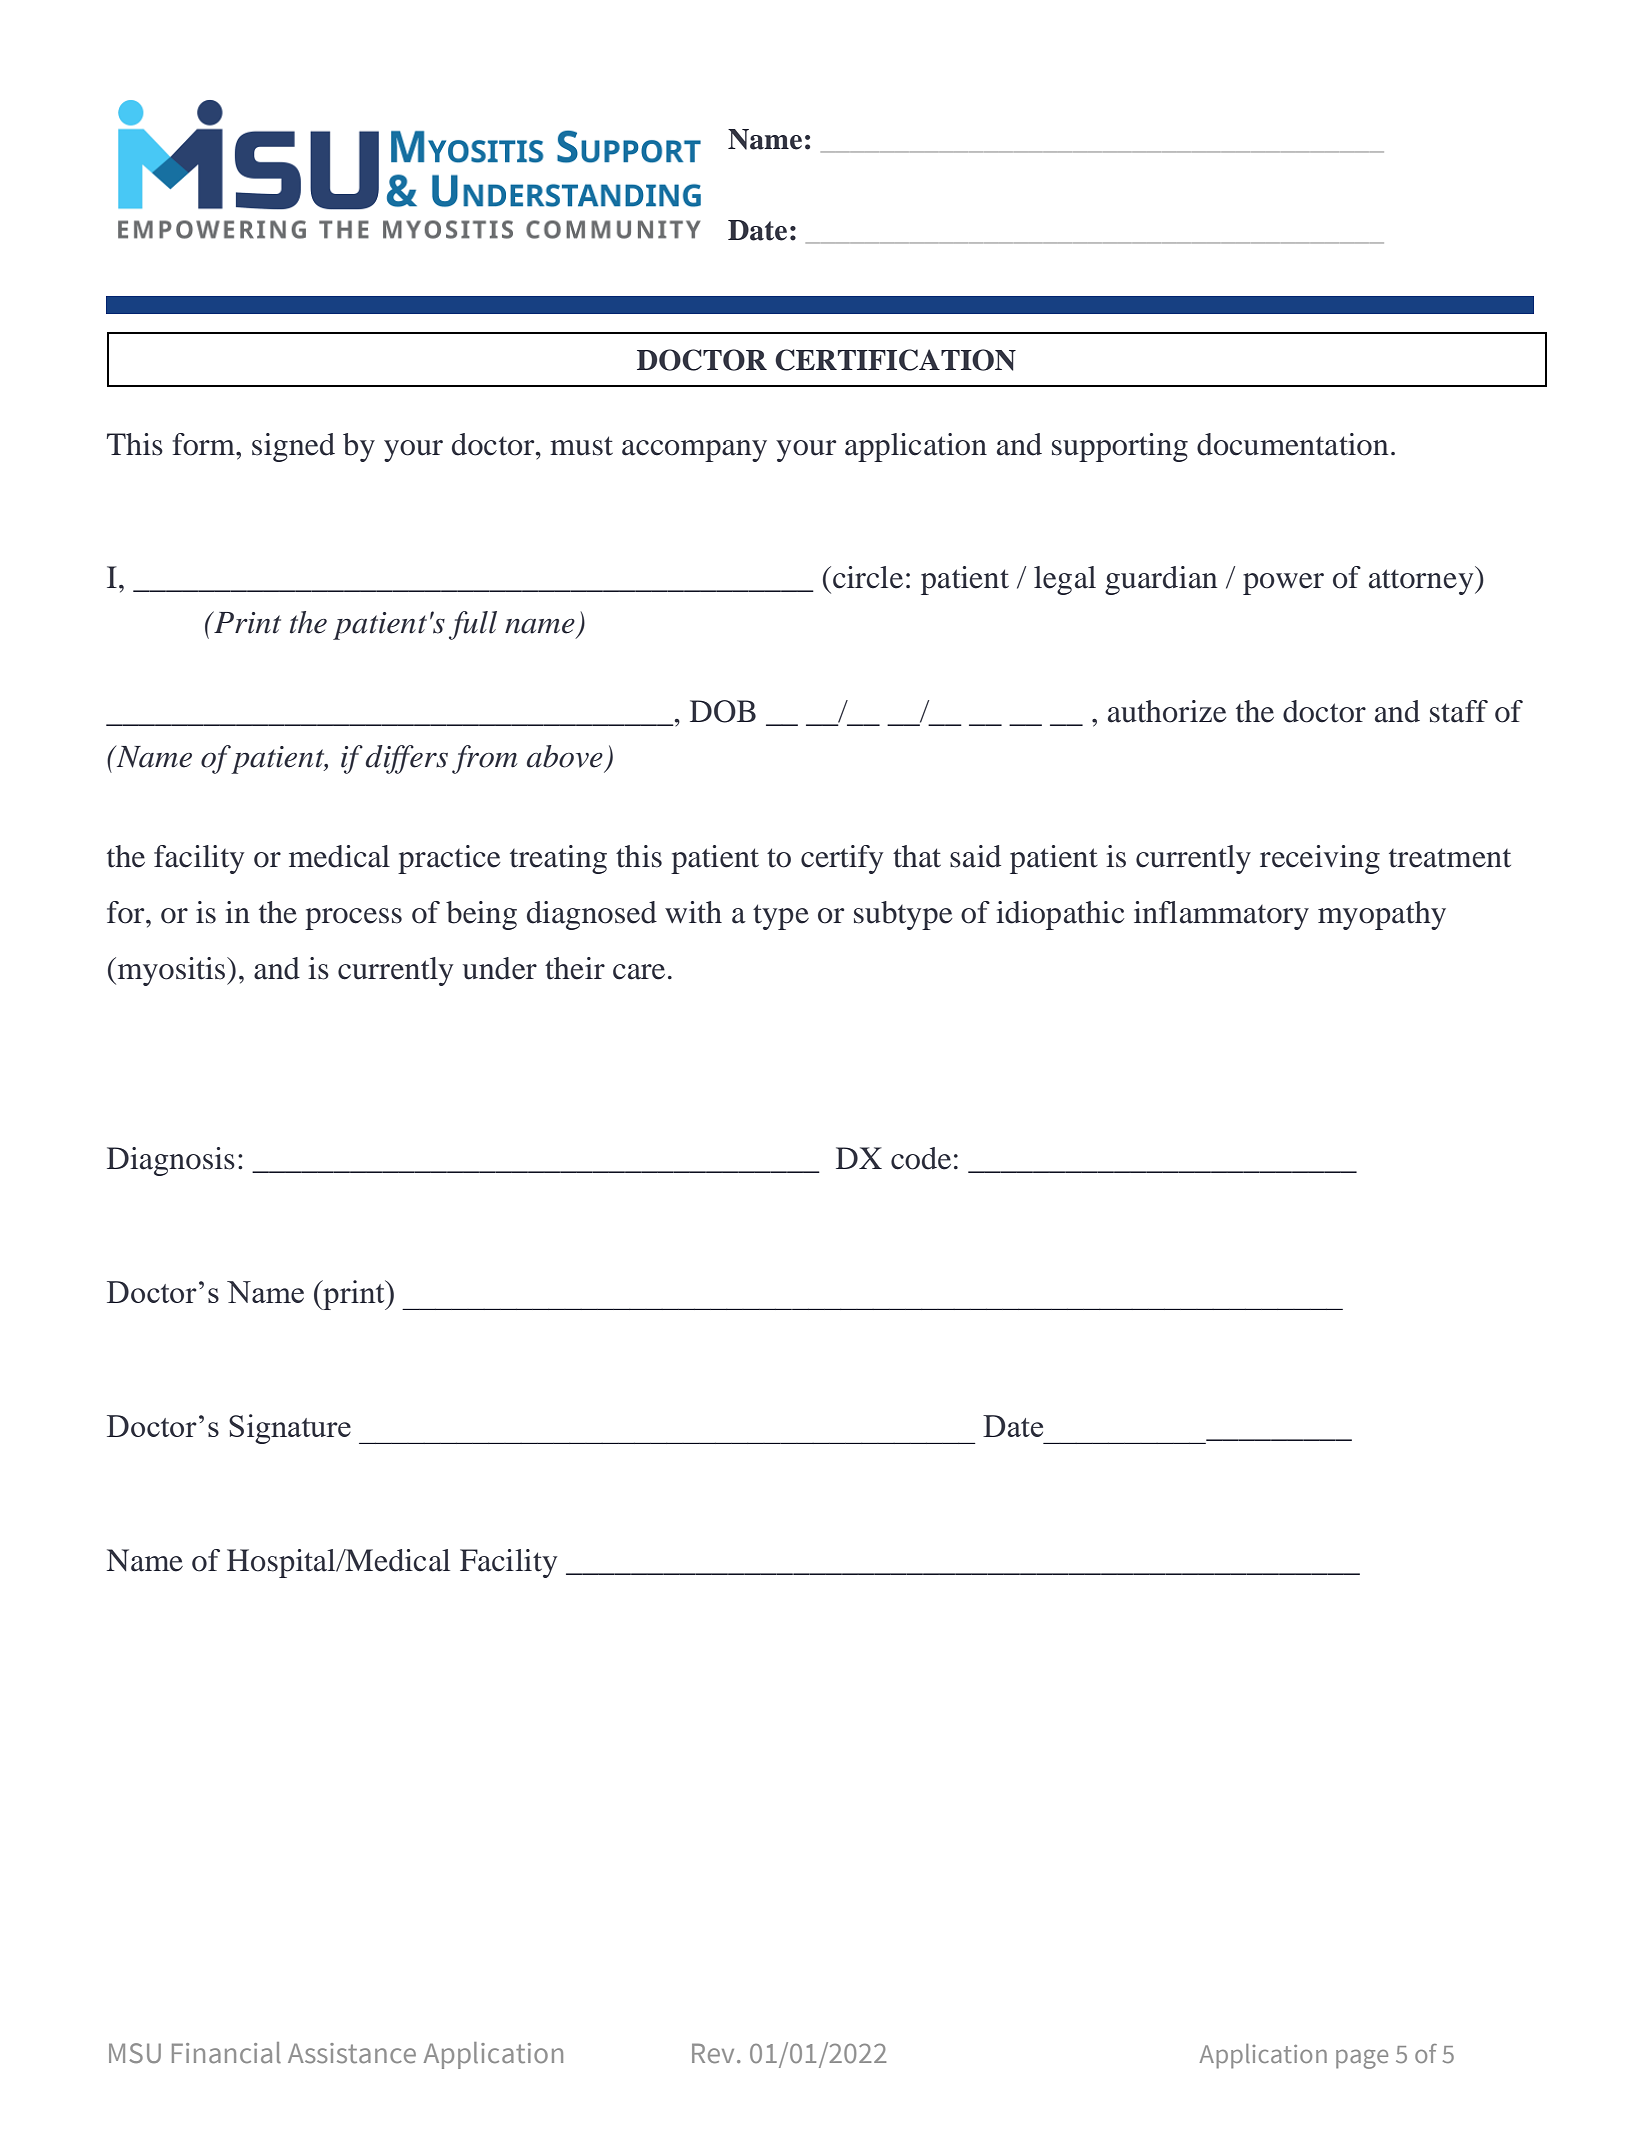  Describe the element at coordinates (694, 451) in the document. I see `accompany` at that location.
